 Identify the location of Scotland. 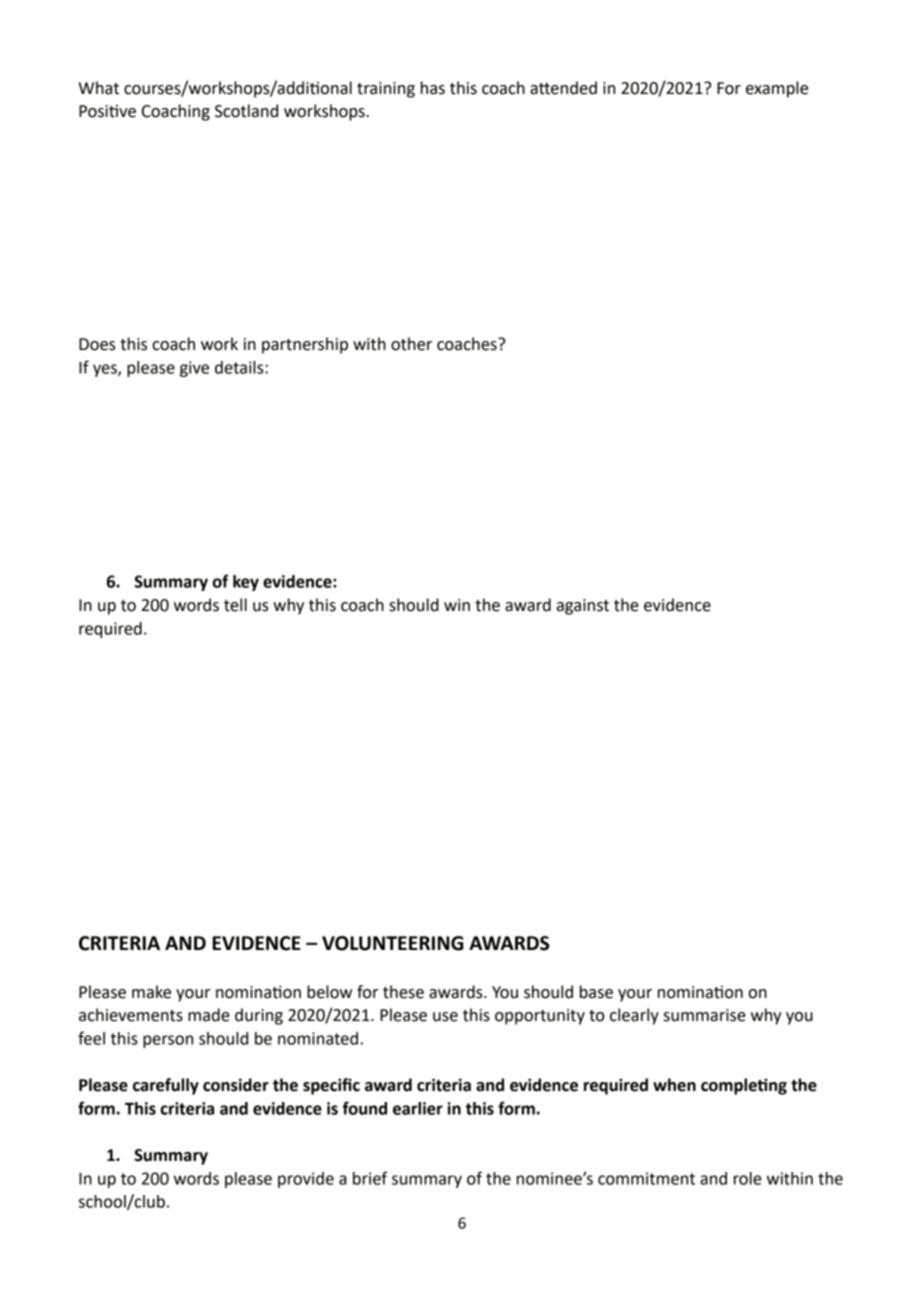
(246, 111).
